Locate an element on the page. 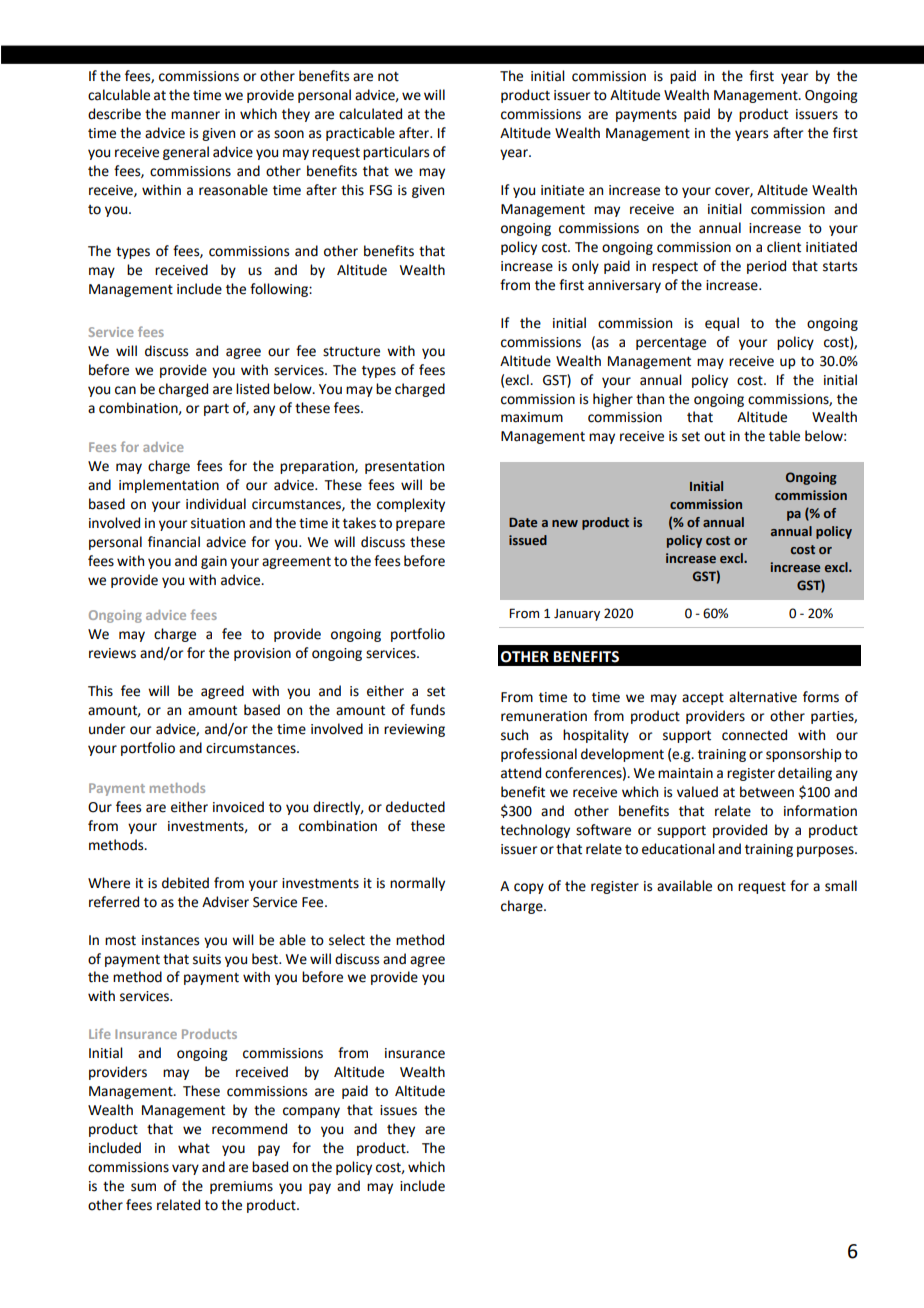 The image size is (924, 1308). small is located at coordinates (841, 886).
